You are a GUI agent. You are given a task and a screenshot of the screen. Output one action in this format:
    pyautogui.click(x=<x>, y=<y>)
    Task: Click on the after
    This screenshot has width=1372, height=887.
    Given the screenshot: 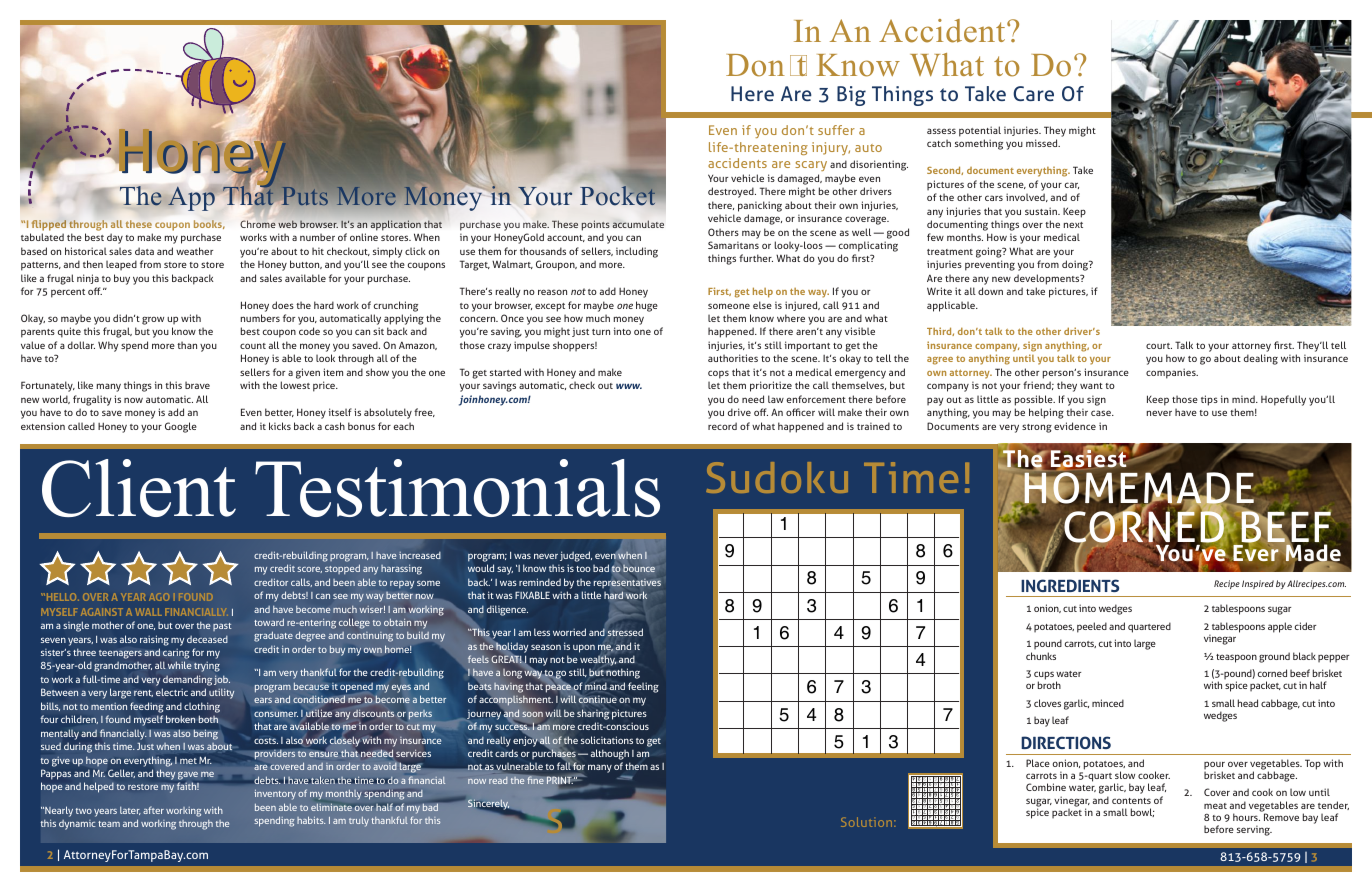 What is the action you would take?
    pyautogui.click(x=153, y=810)
